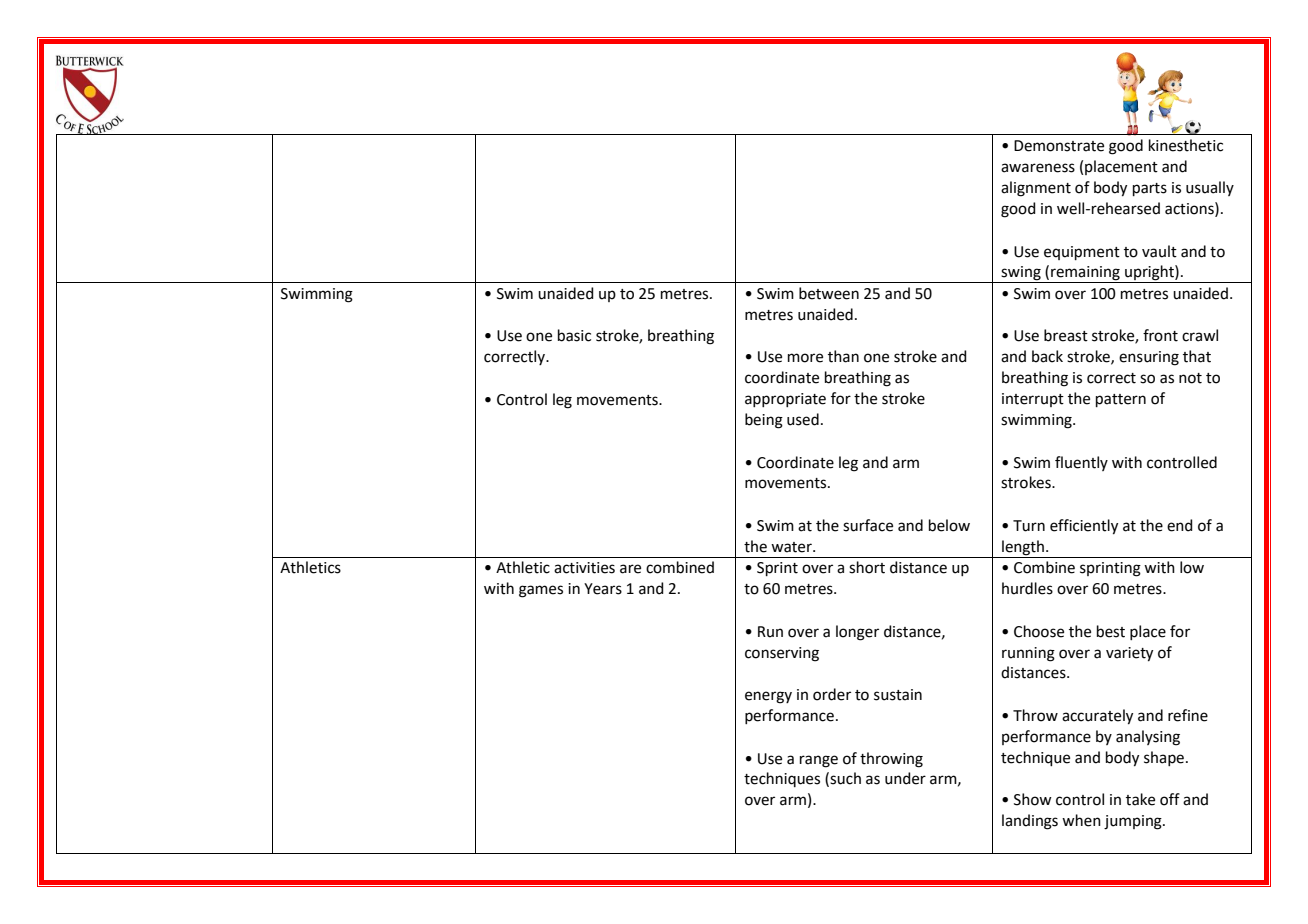  Describe the element at coordinates (1149, 358) in the screenshot. I see `ensuring` at that location.
